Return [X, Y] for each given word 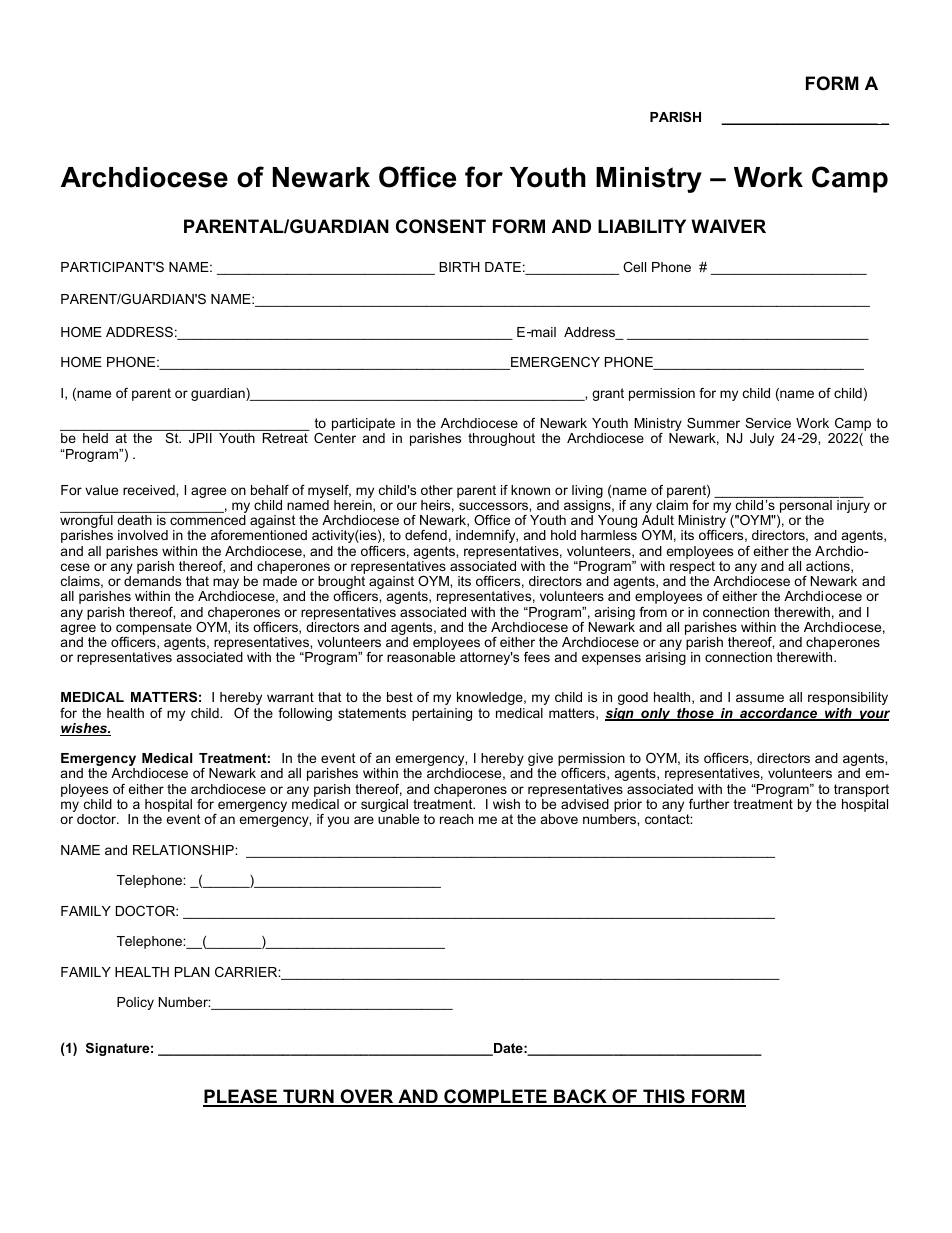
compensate [154, 630]
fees [537, 657]
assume [760, 698]
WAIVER [728, 226]
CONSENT [441, 226]
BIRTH [459, 267]
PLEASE [241, 1097]
